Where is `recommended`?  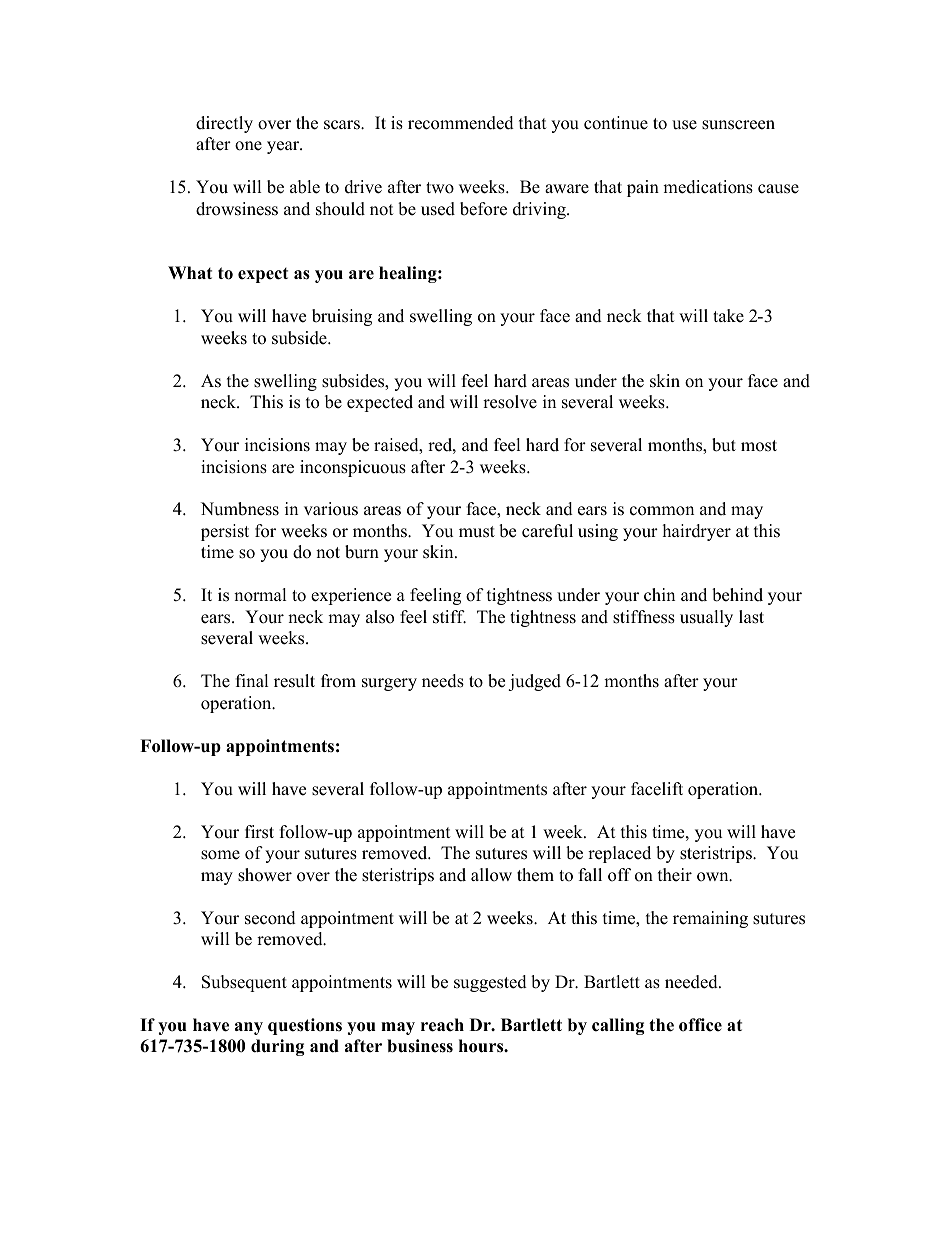
recommended is located at coordinates (461, 123).
